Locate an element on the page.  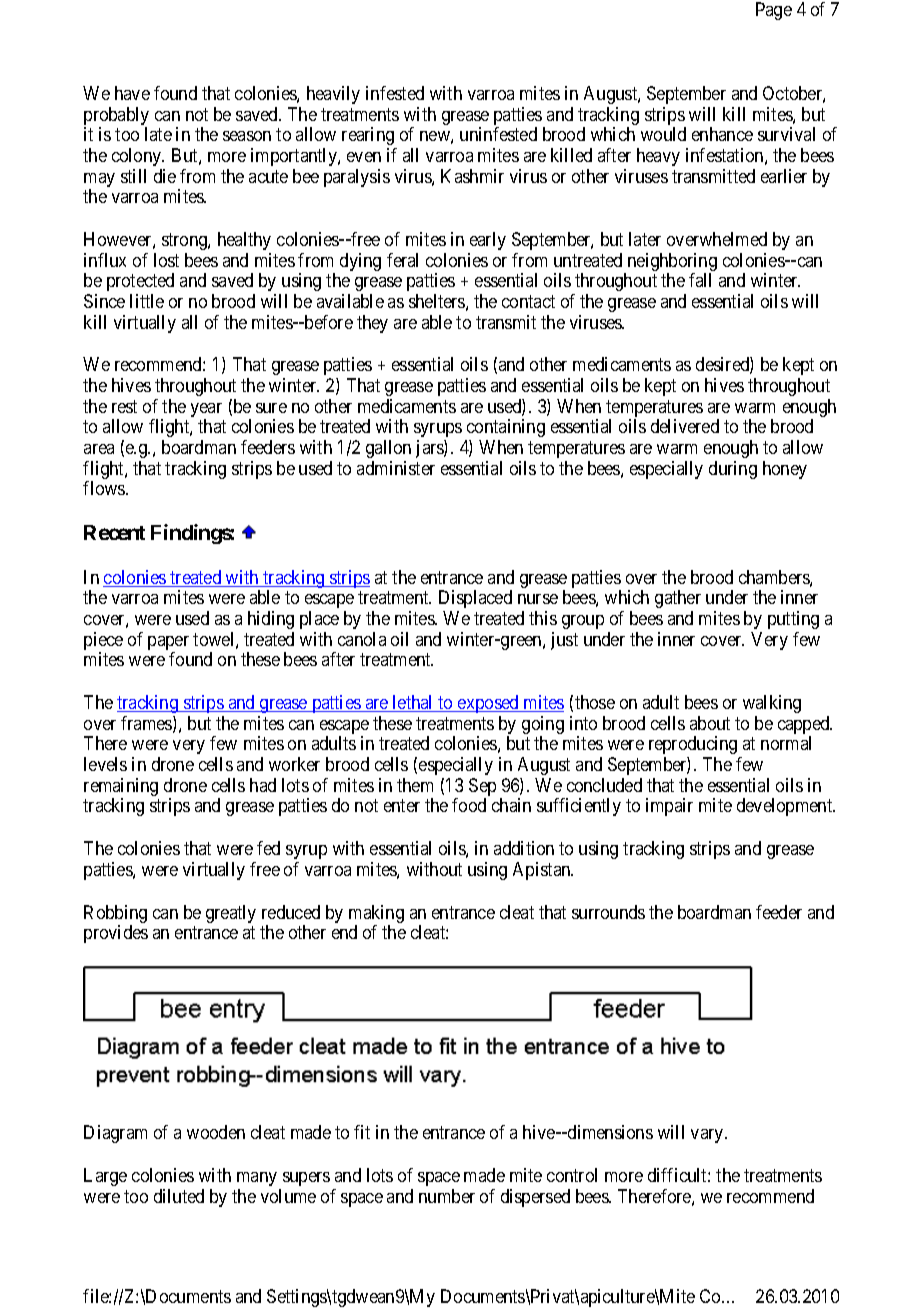
heavily is located at coordinates (333, 95).
